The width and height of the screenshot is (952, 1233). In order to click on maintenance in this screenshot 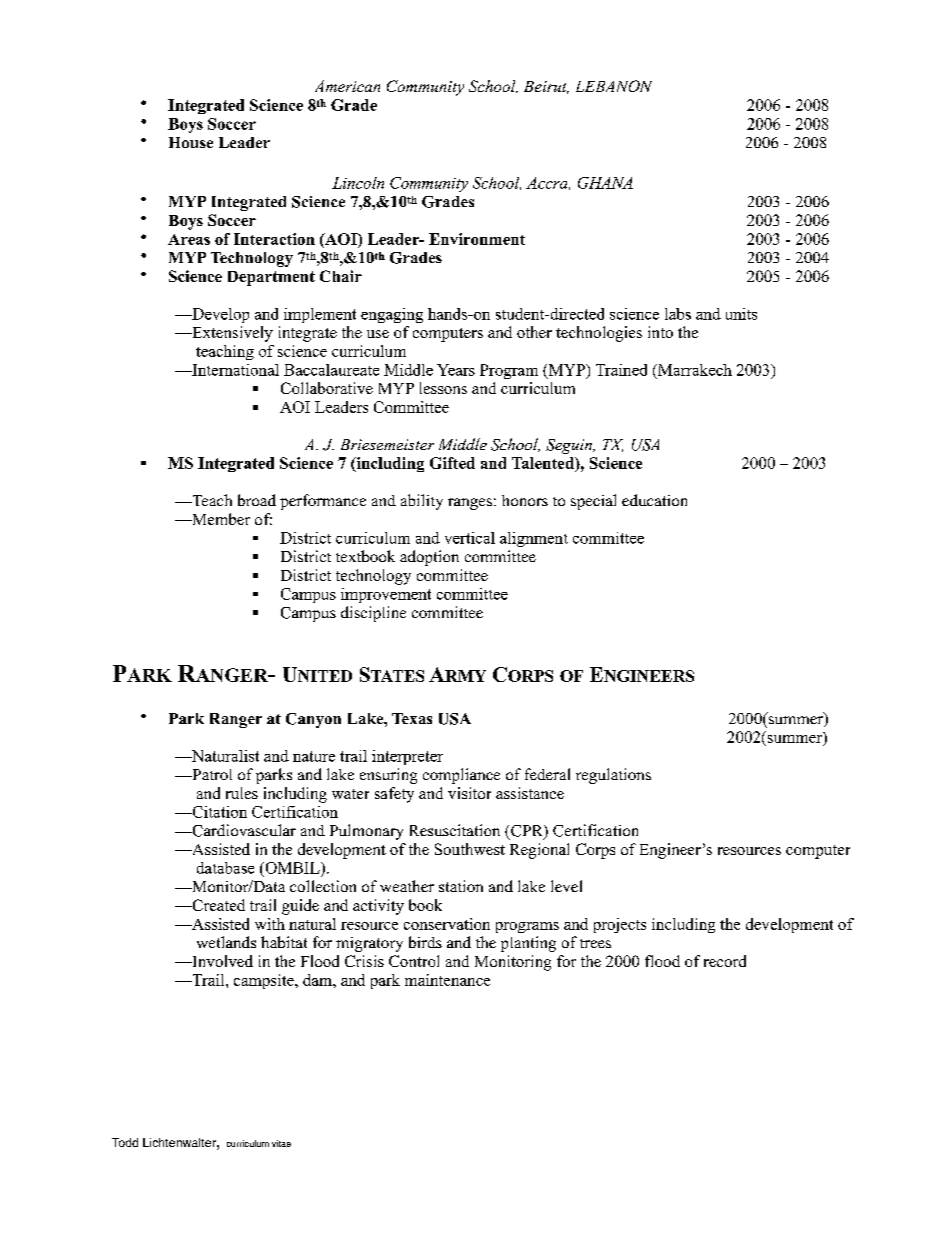, I will do `click(447, 980)`.
